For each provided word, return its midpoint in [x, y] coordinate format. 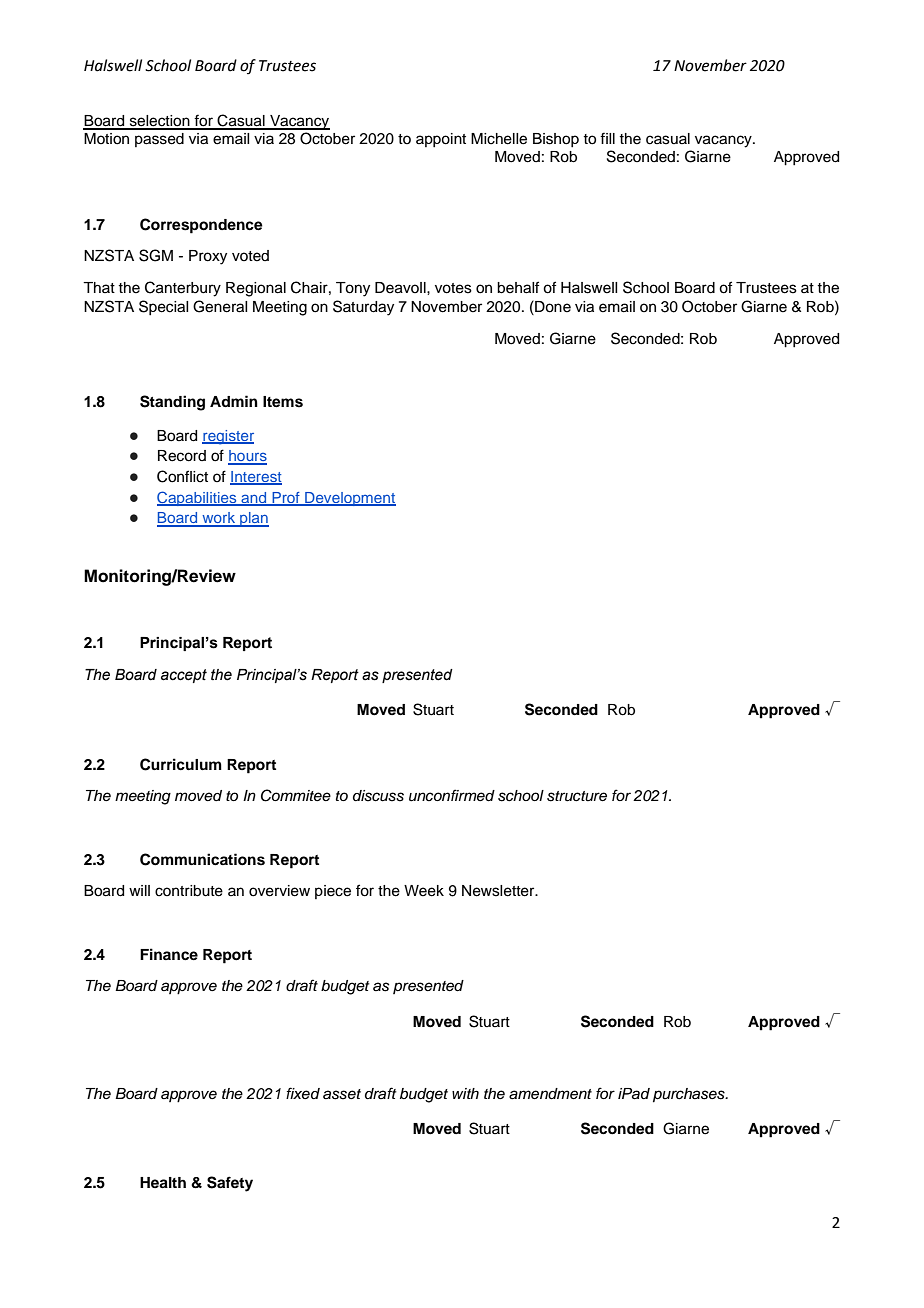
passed [159, 140]
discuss [378, 796]
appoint [441, 140]
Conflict [182, 476]
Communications [202, 859]
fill [607, 138]
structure [577, 796]
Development [349, 499]
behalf [518, 287]
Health [163, 1183]
